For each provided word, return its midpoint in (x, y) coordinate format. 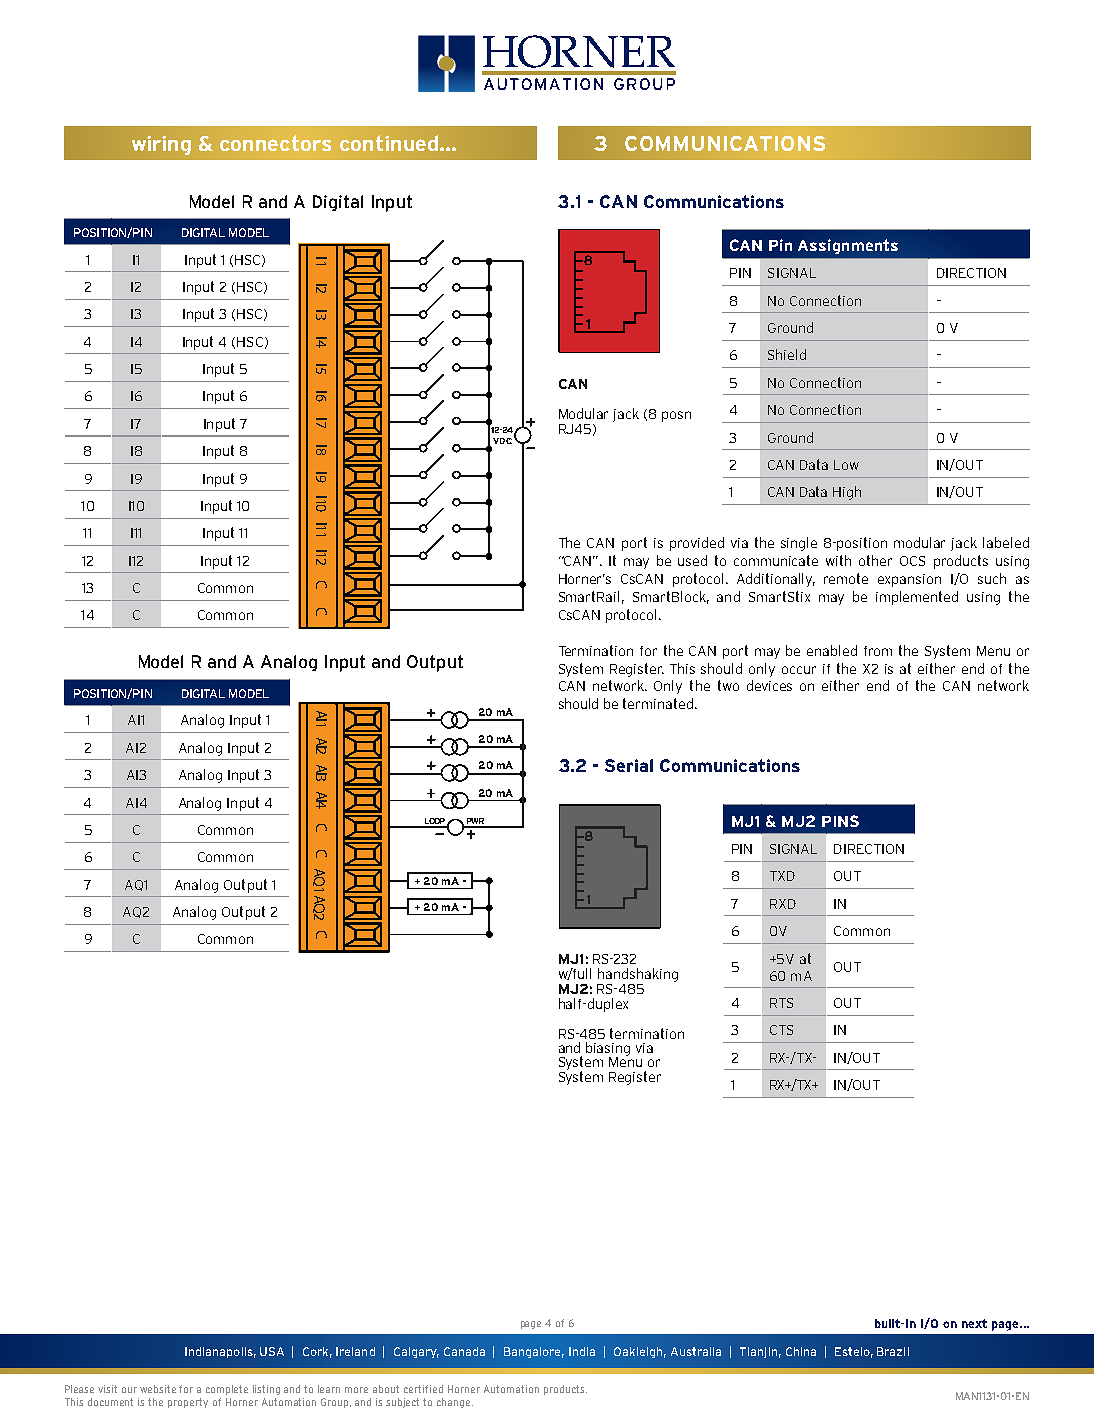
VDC (502, 441)
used (692, 560)
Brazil (893, 1351)
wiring (161, 145)
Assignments (848, 246)
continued (390, 143)
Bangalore (534, 1352)
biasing (608, 1050)
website (158, 1389)
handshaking (638, 975)
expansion (909, 580)
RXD (783, 904)
